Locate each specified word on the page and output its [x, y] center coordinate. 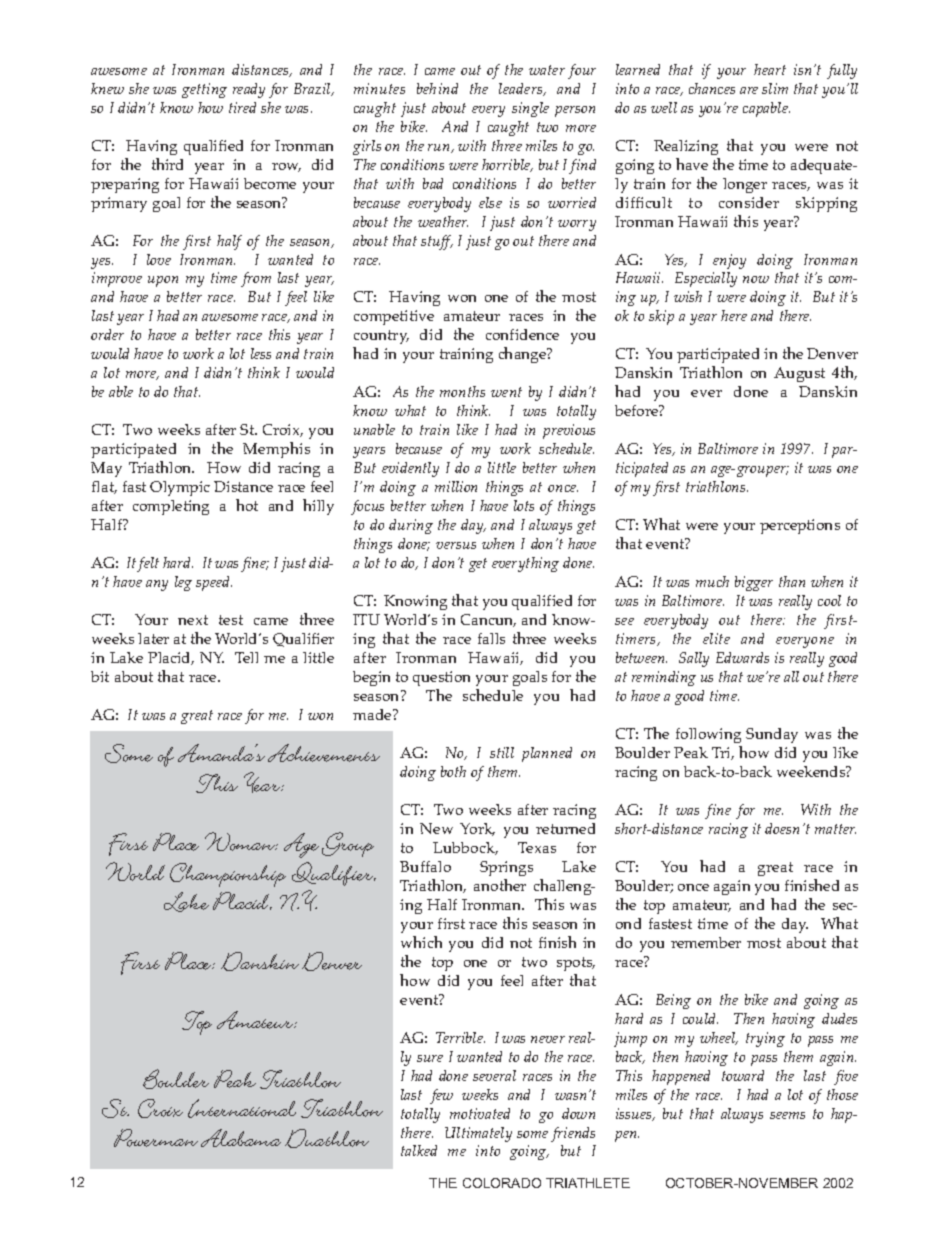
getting [204, 90]
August [799, 374]
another [500, 885]
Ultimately [478, 1134]
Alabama [241, 1138]
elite [716, 638]
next [193, 620]
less [261, 353]
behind [437, 88]
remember [706, 942]
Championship [228, 875]
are [749, 90]
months [462, 391]
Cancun [488, 620]
